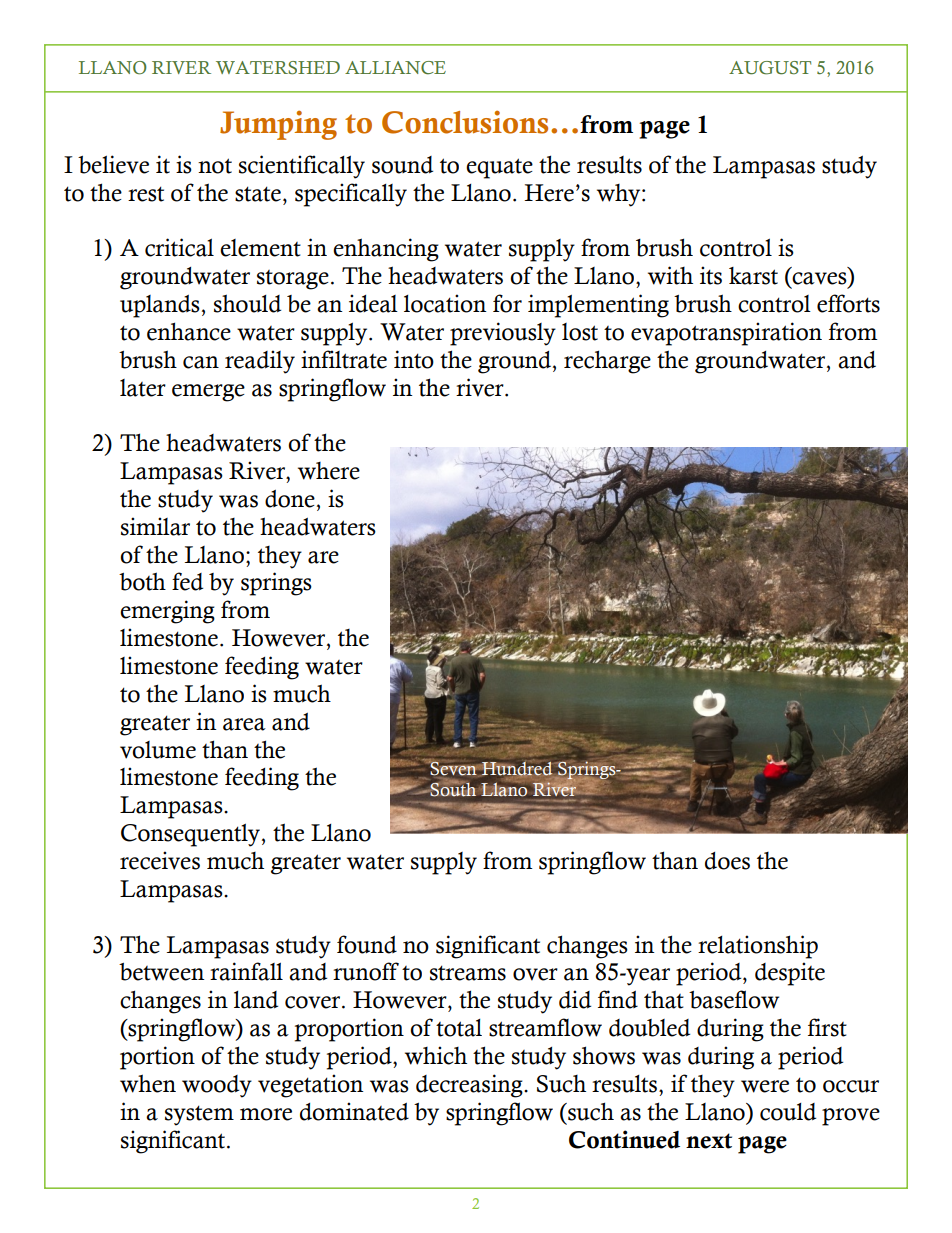 This screenshot has height=1233, width=952. I want to click on system, so click(199, 1115).
